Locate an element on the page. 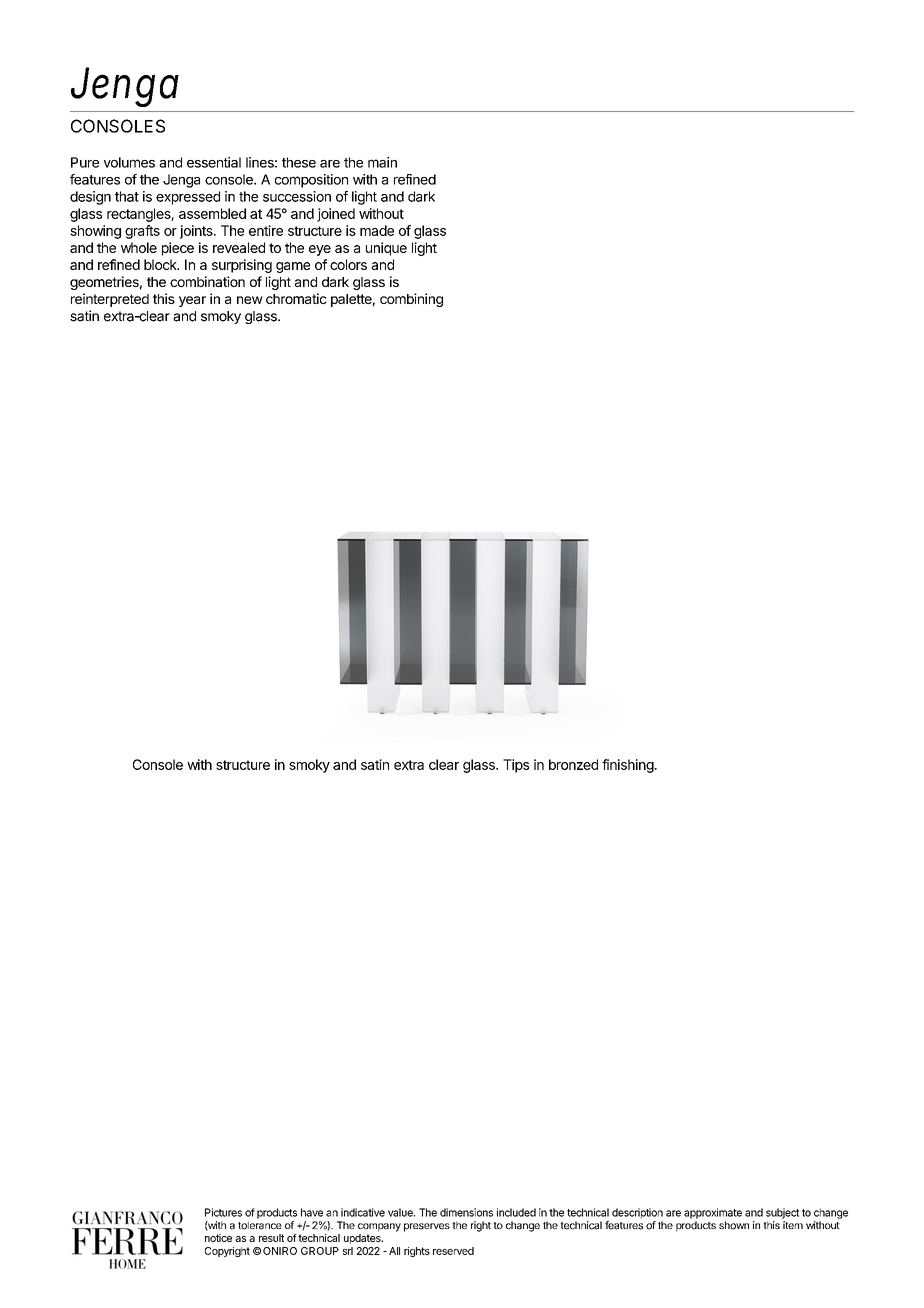 The height and width of the page is (1308, 924). bronzed is located at coordinates (573, 764).
